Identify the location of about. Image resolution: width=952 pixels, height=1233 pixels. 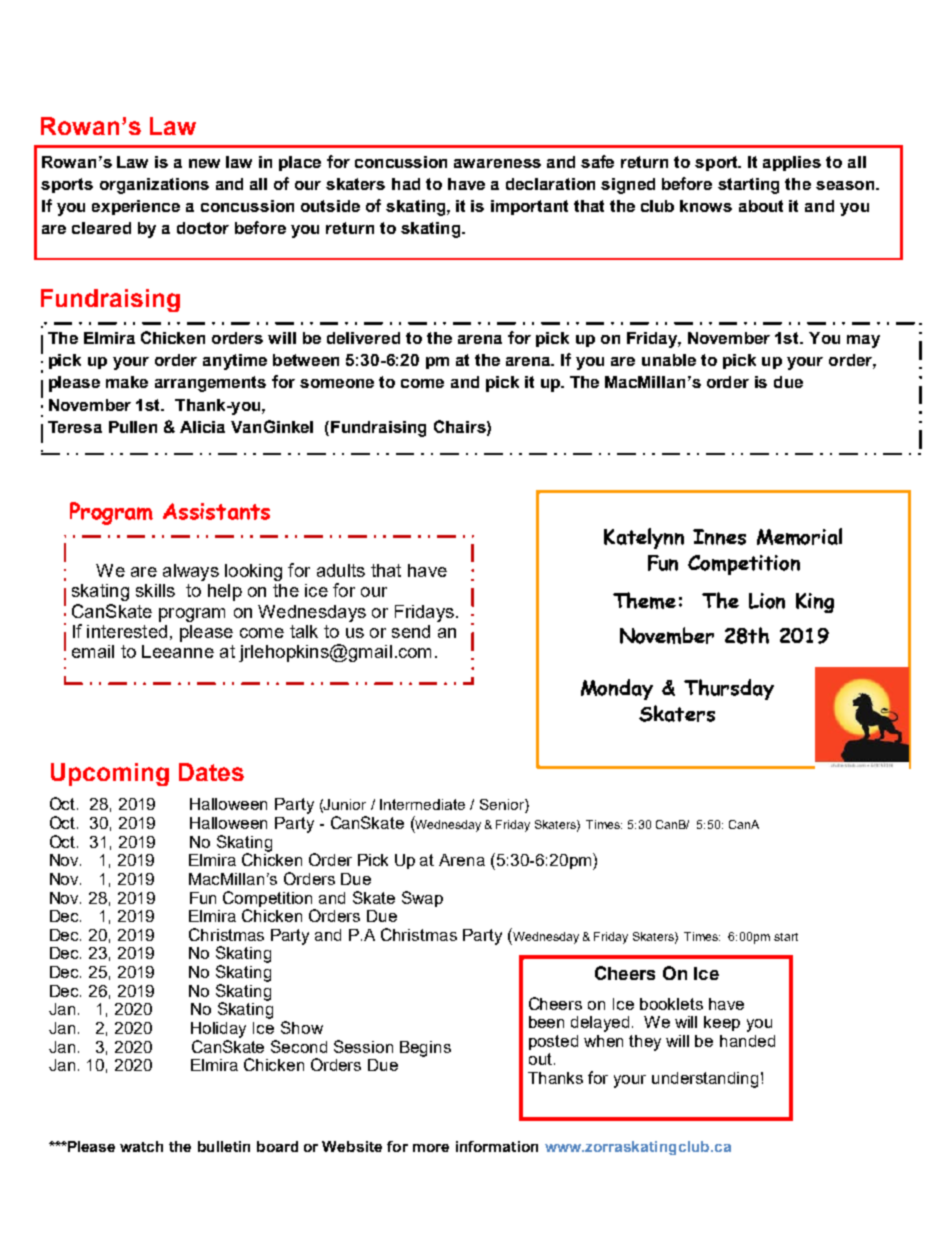
(761, 206).
